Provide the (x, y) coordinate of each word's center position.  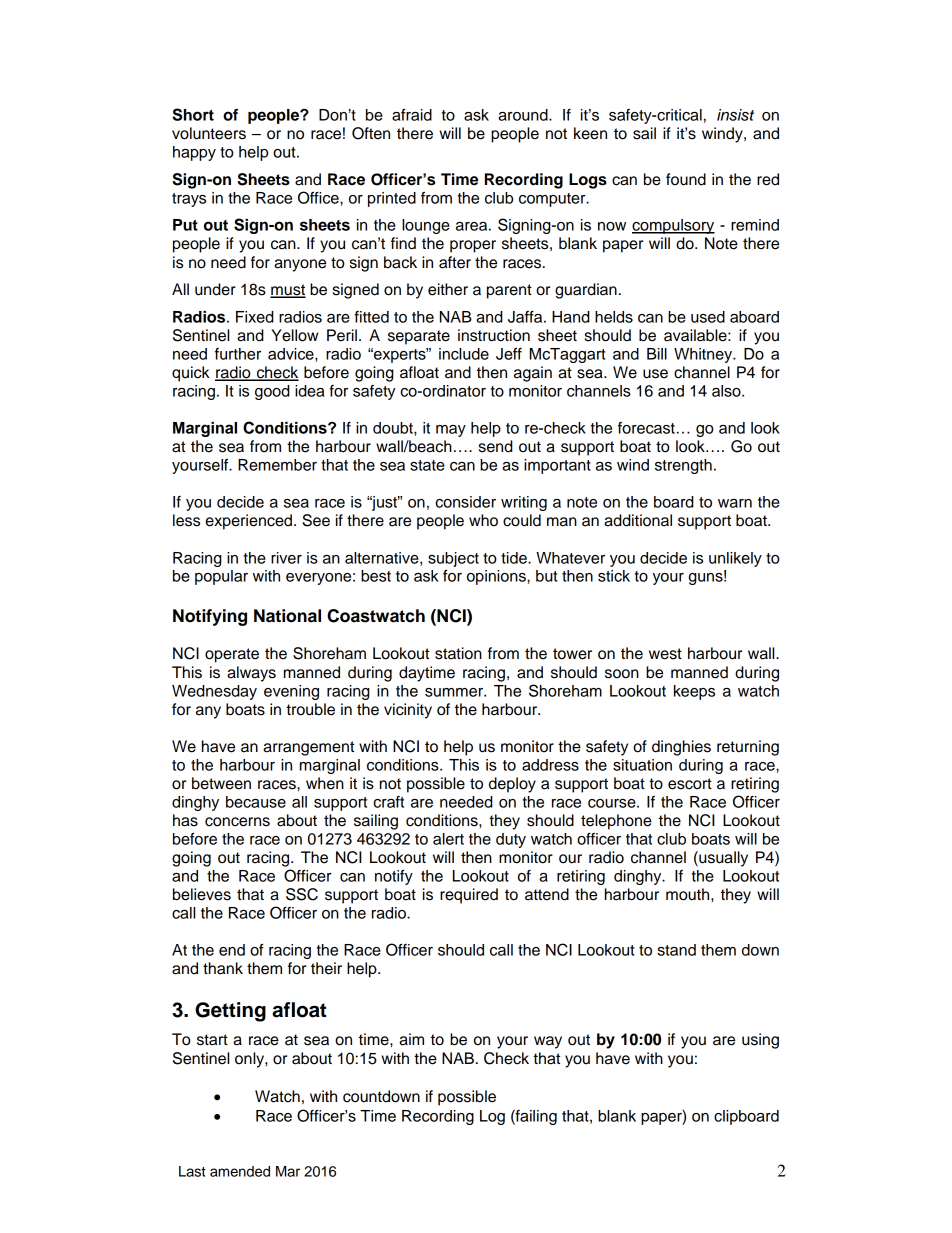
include (464, 354)
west (665, 654)
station (458, 653)
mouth (689, 894)
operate (232, 655)
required (469, 896)
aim (411, 1039)
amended (240, 1171)
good (272, 392)
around (524, 115)
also (727, 391)
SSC (302, 894)
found (686, 179)
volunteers (209, 133)
